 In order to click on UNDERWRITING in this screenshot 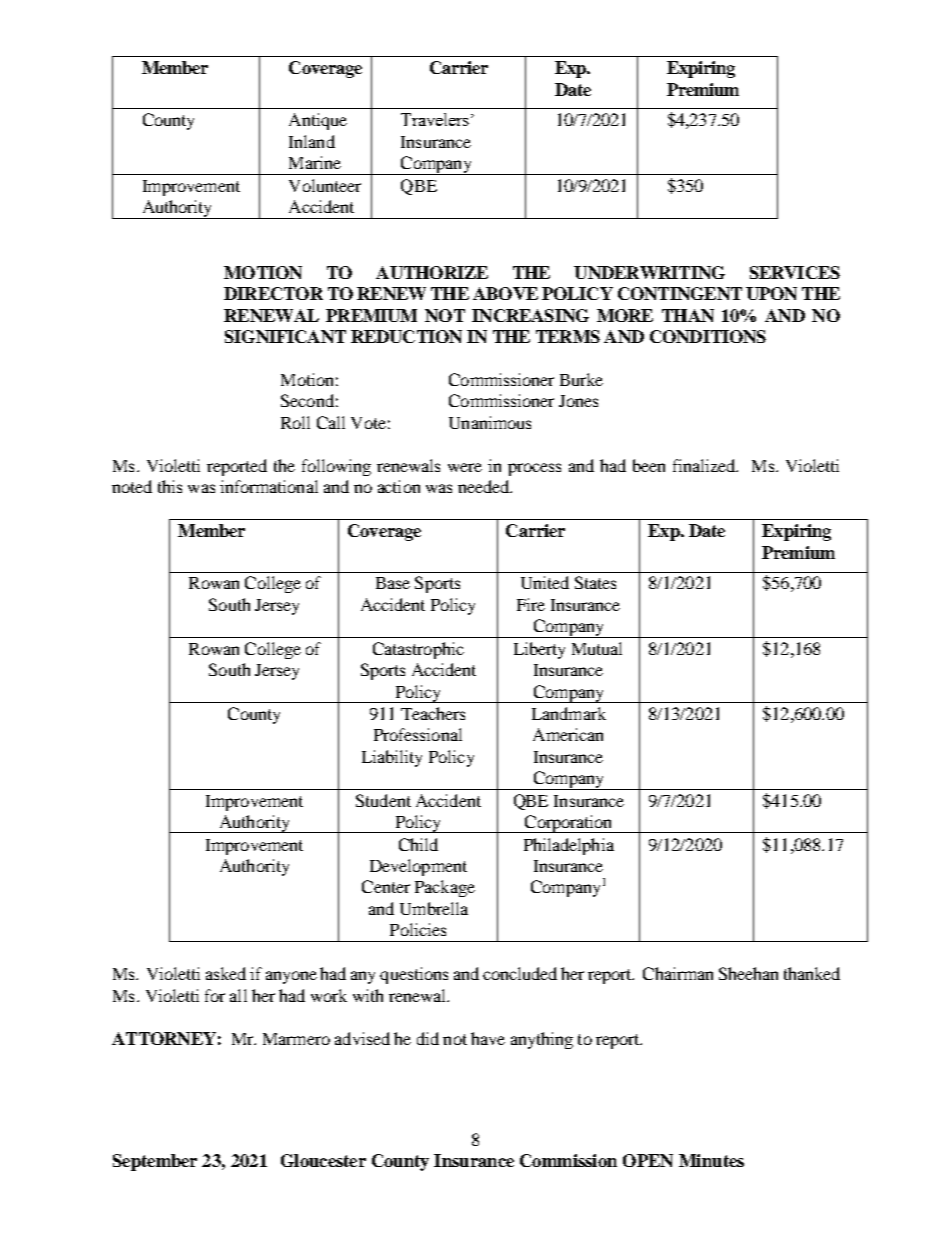, I will do `click(649, 272)`.
